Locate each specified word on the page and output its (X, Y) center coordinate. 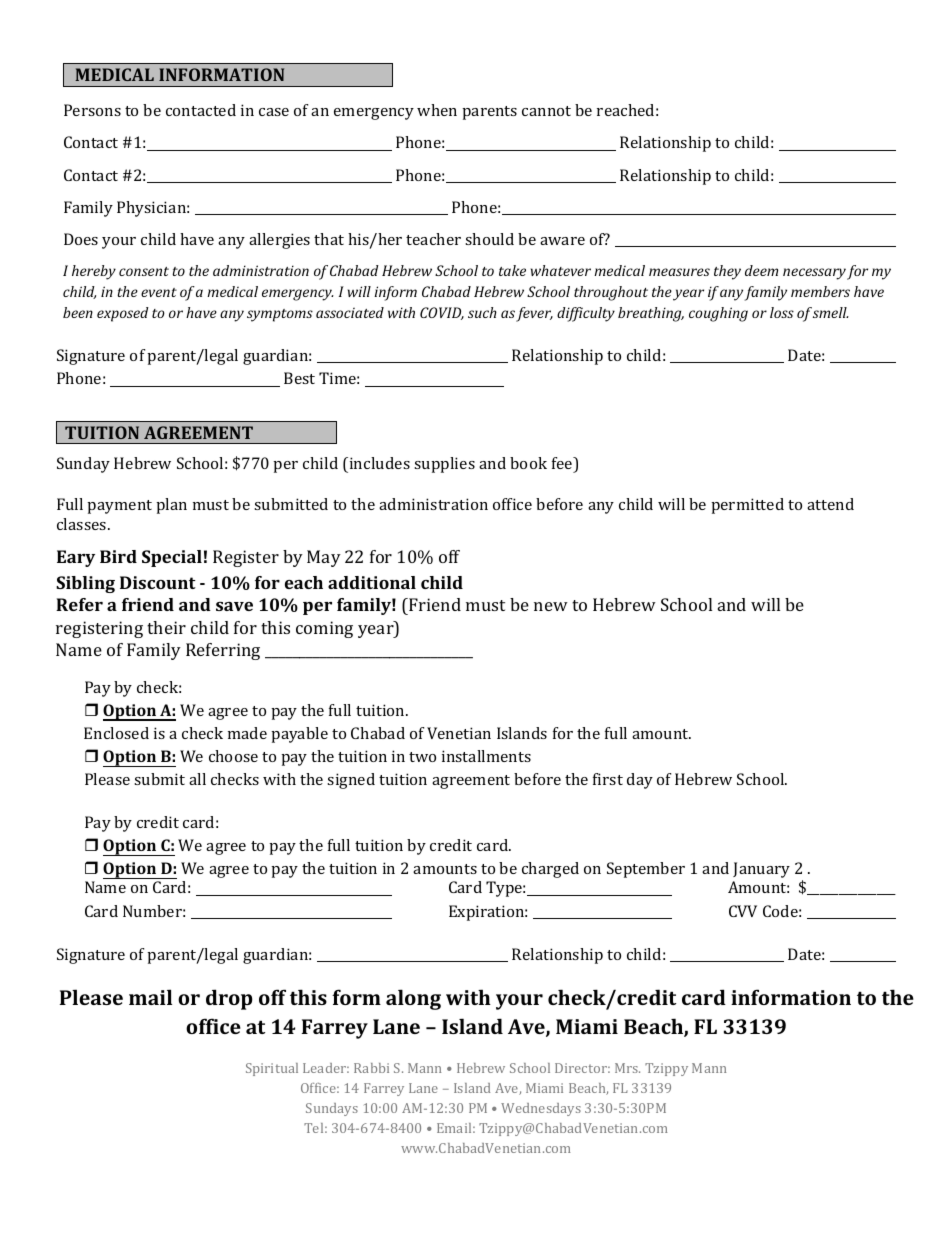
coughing (718, 314)
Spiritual (272, 1069)
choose (233, 756)
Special (172, 558)
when (437, 110)
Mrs (627, 1068)
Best (299, 378)
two (422, 757)
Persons (92, 110)
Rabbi (371, 1068)
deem (761, 270)
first (608, 779)
